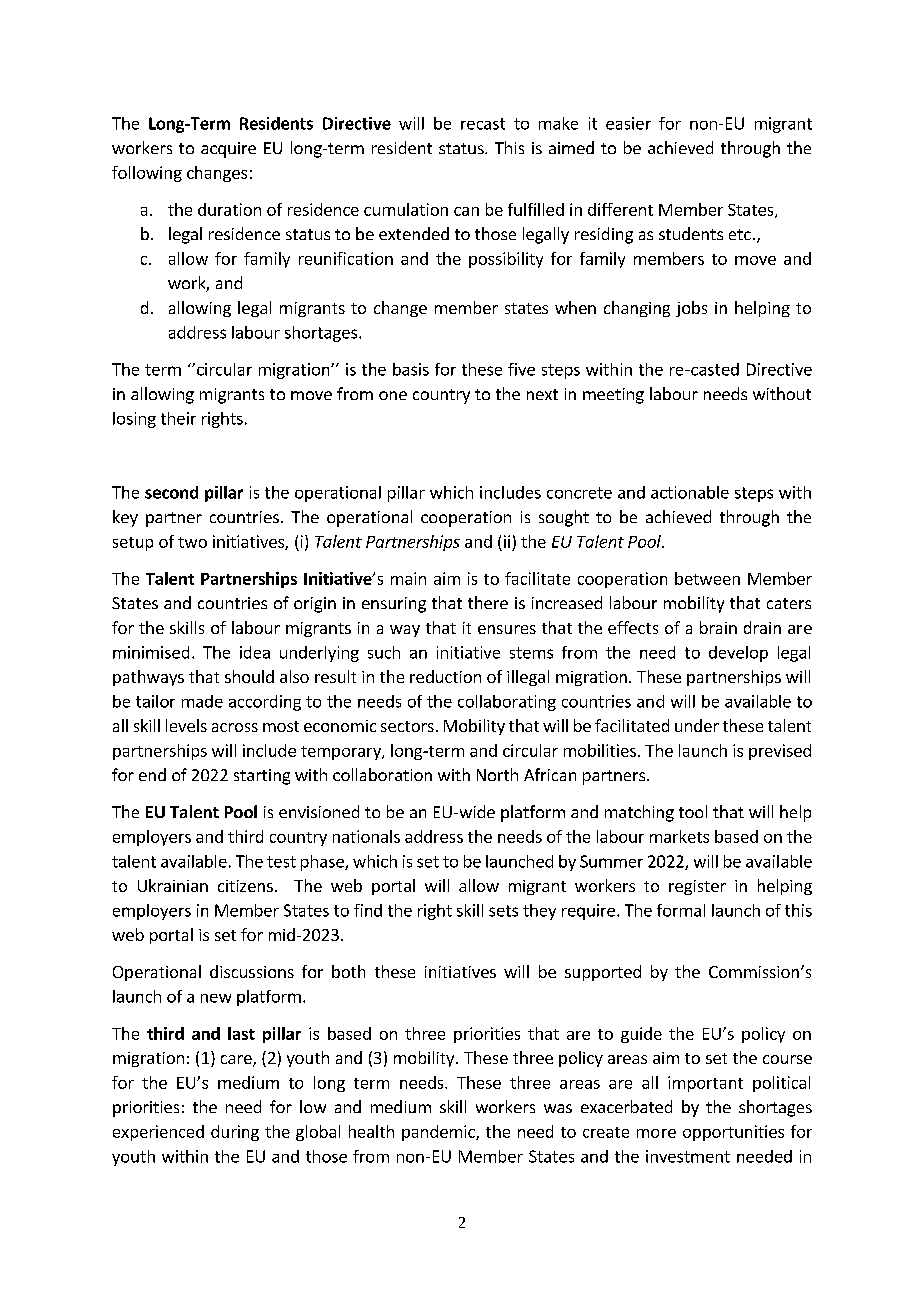 The width and height of the image is (924, 1308). I want to click on register, so click(697, 887).
